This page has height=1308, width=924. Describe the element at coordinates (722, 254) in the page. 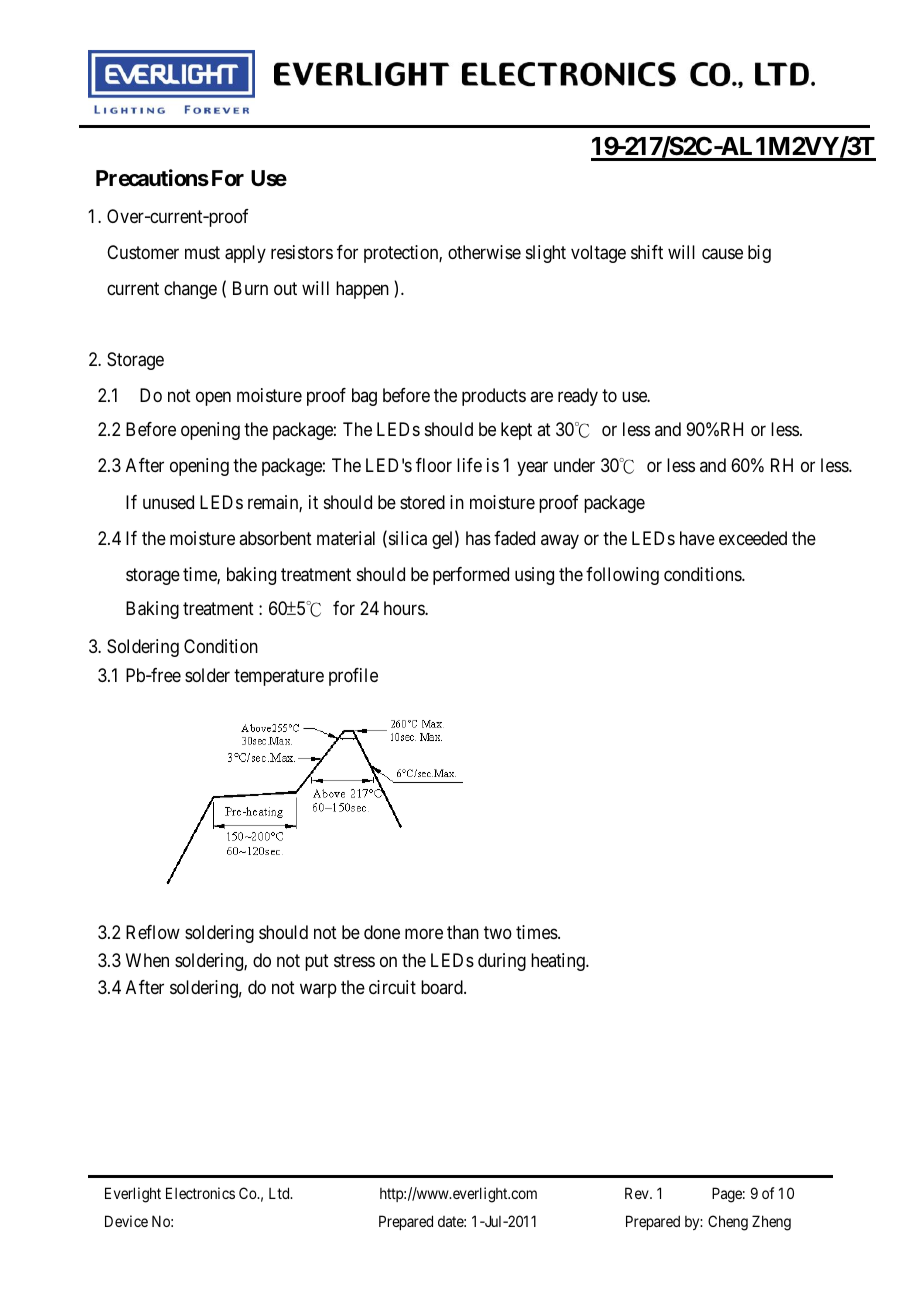

I see `cause` at that location.
